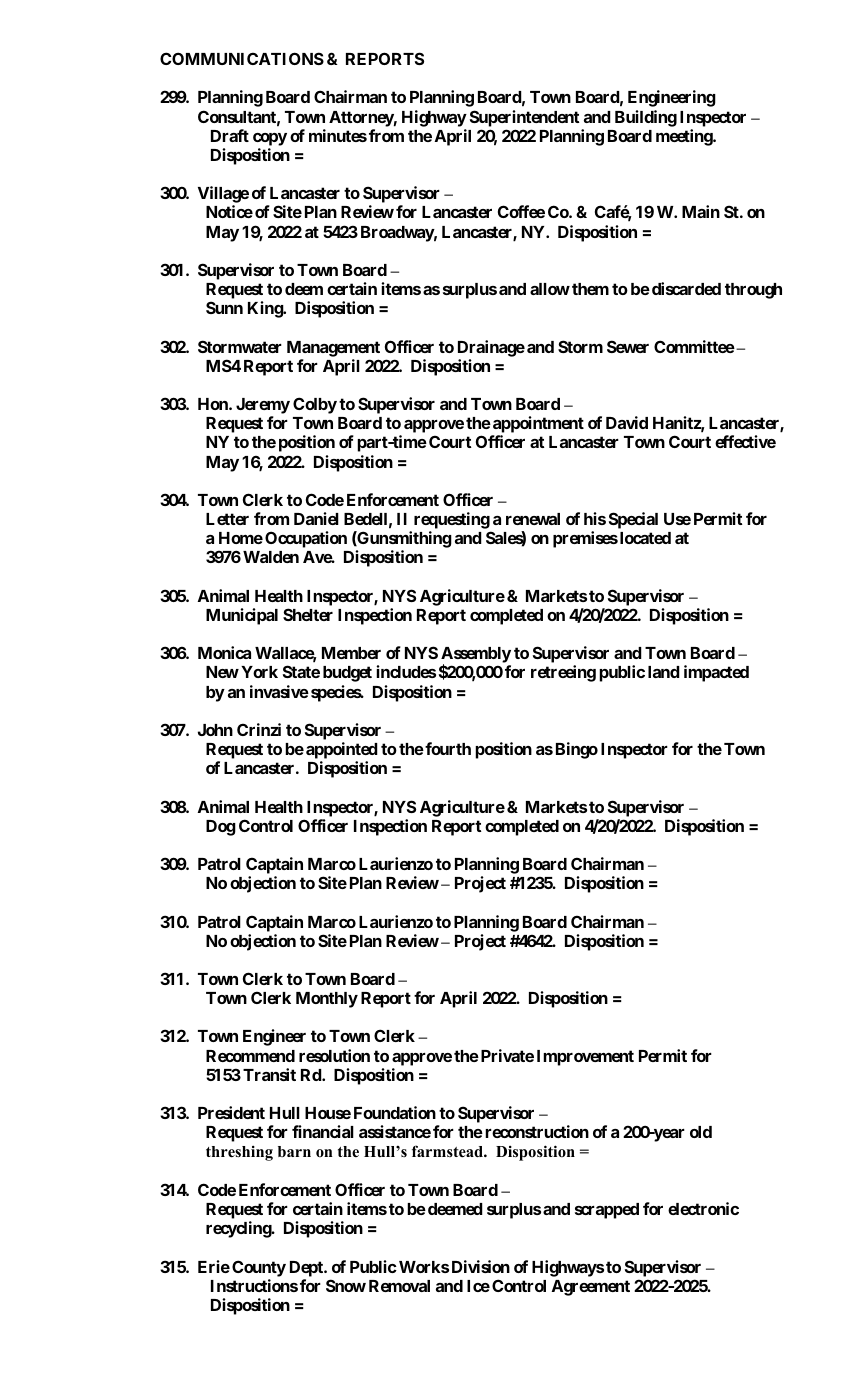  Describe the element at coordinates (447, 748) in the image. I see `fourth` at that location.
